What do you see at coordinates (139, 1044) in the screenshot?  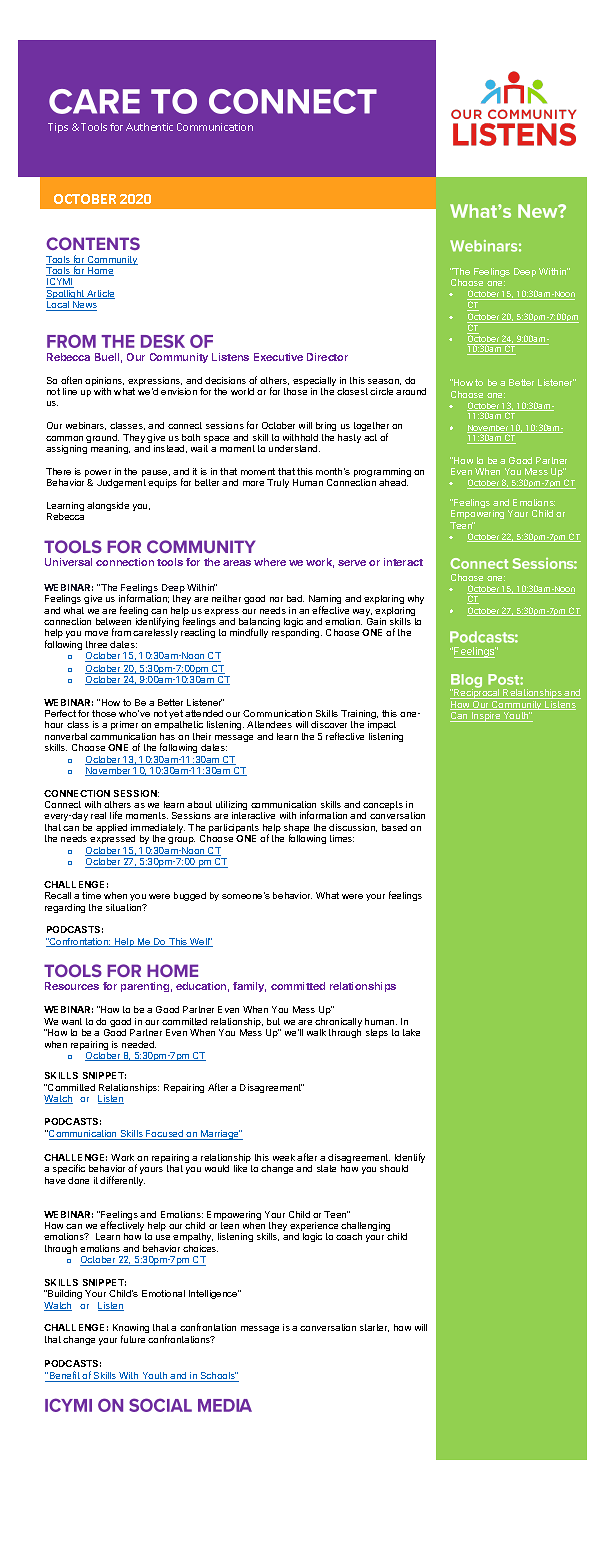 I see `needed` at bounding box center [139, 1044].
